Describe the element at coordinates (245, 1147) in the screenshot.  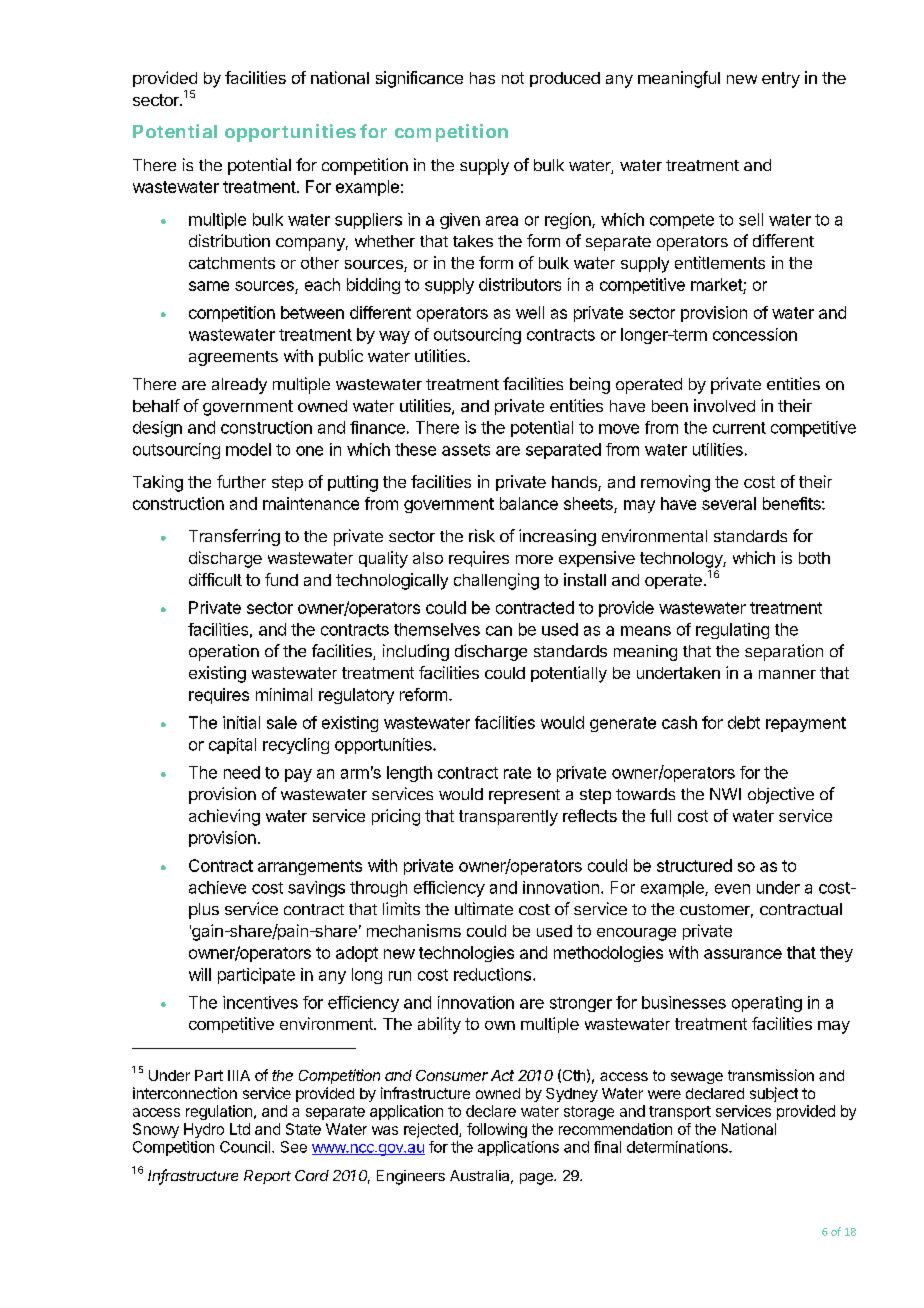
I see `Council` at that location.
